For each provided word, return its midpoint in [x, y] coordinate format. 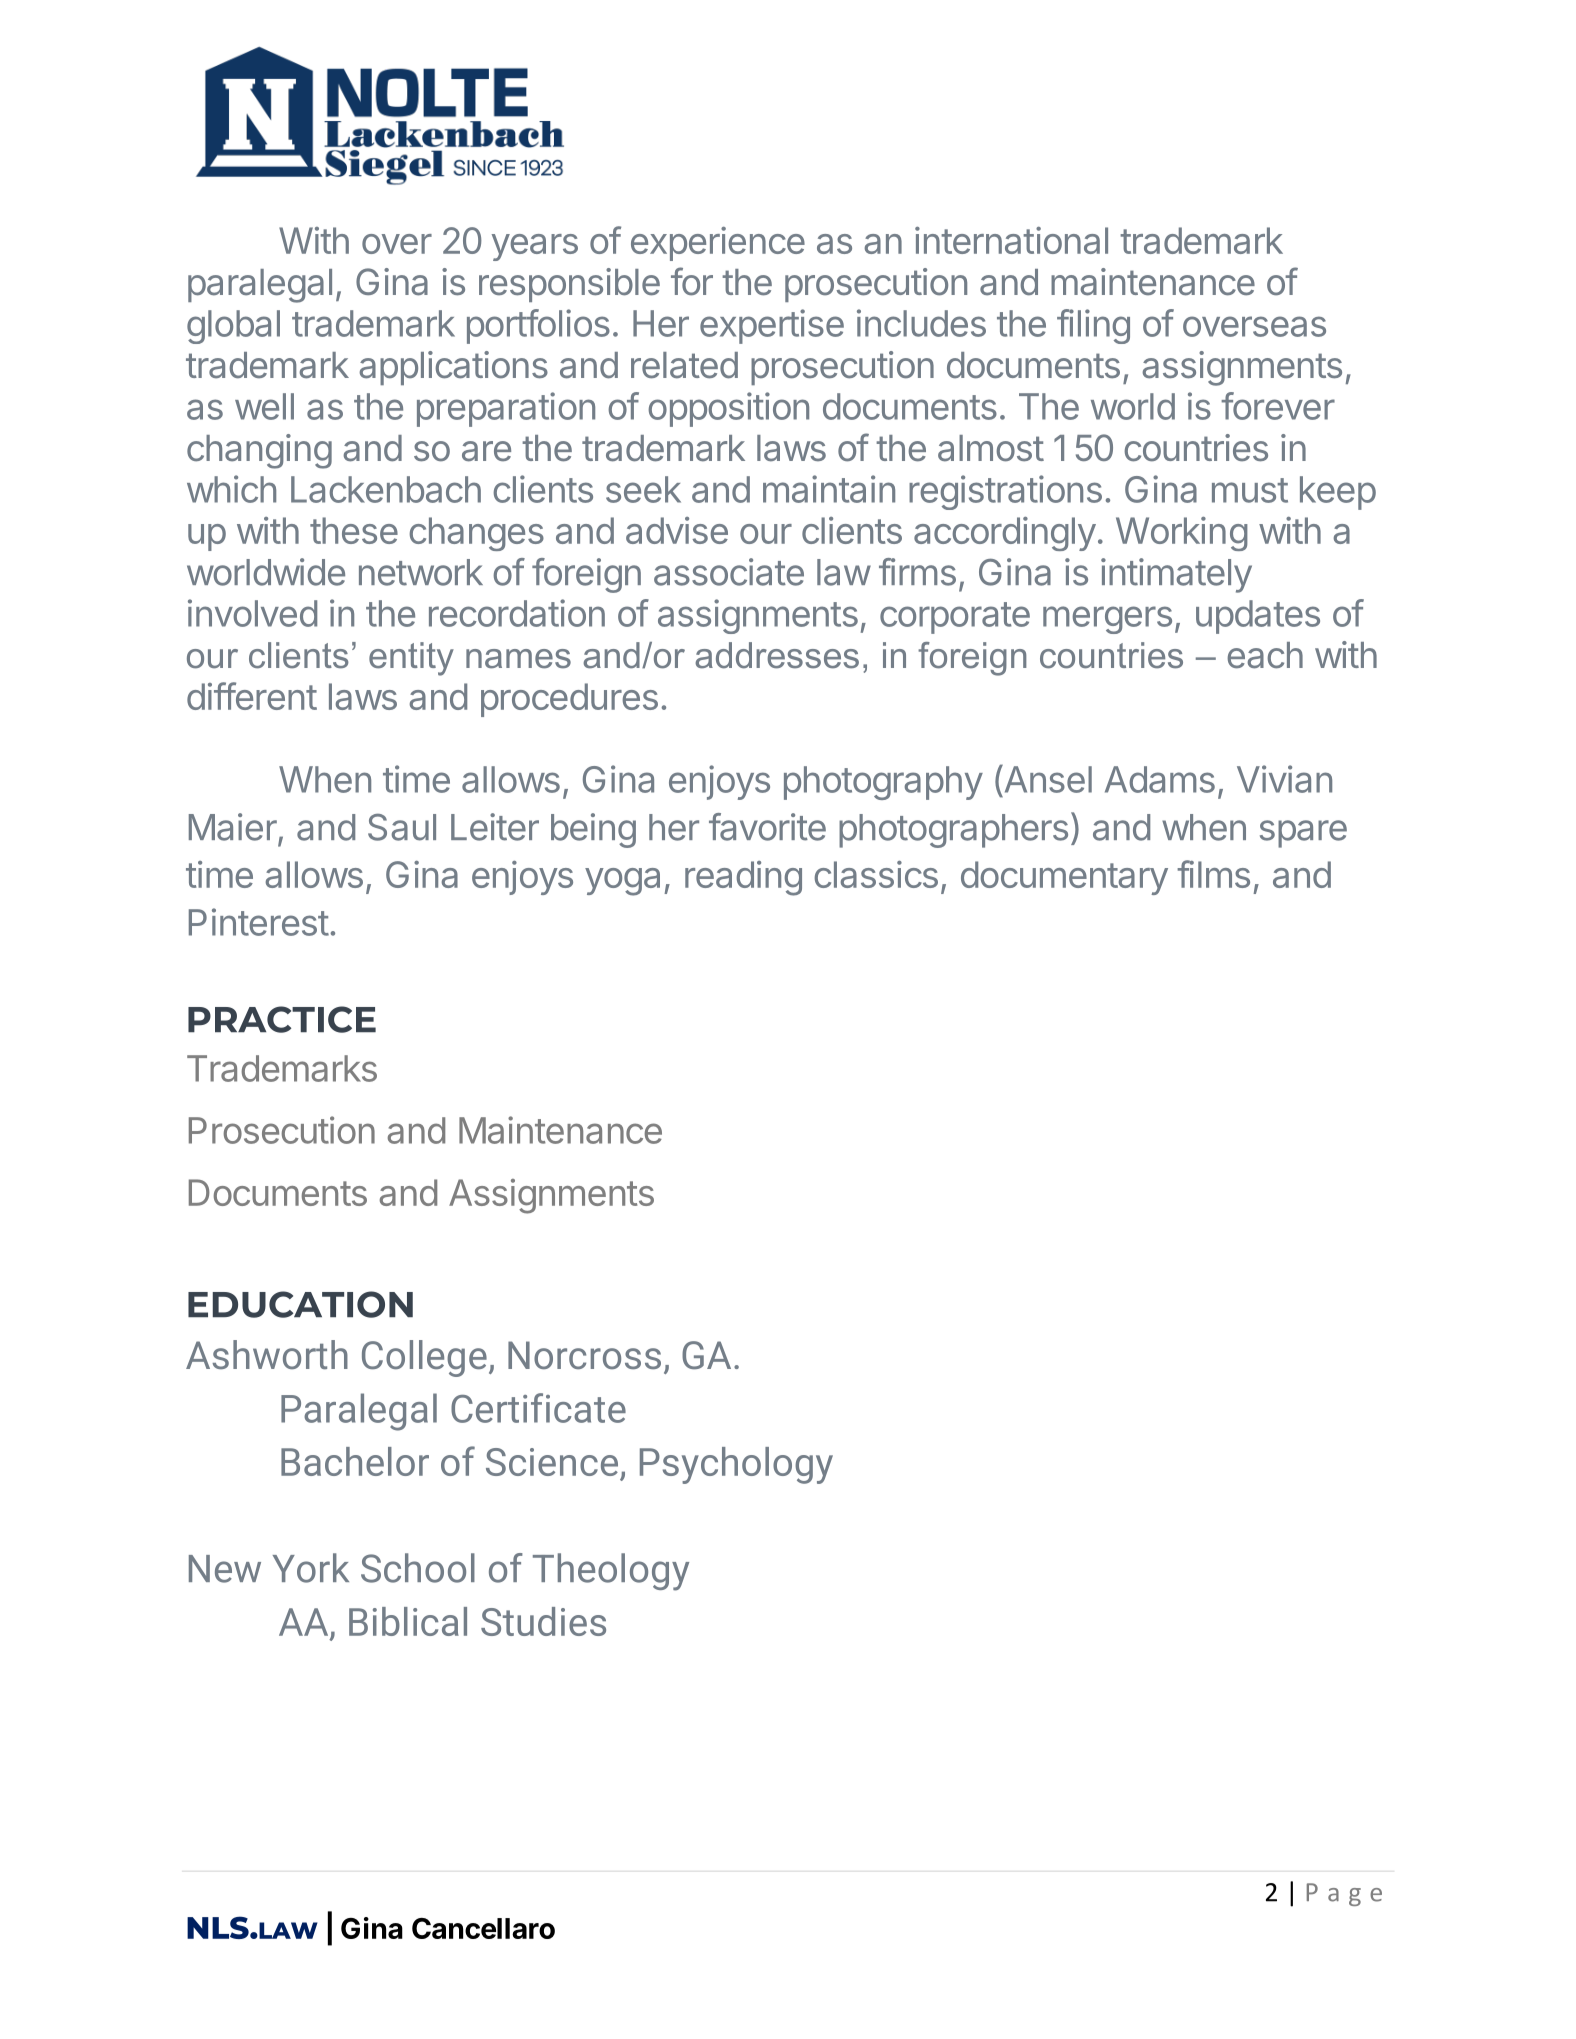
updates [1258, 617]
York [311, 1568]
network [421, 572]
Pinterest [259, 922]
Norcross [584, 1355]
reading [743, 878]
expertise [772, 326]
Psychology [736, 1465]
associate [729, 572]
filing [1093, 326]
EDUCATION [300, 1304]
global [233, 327]
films [1213, 874]
